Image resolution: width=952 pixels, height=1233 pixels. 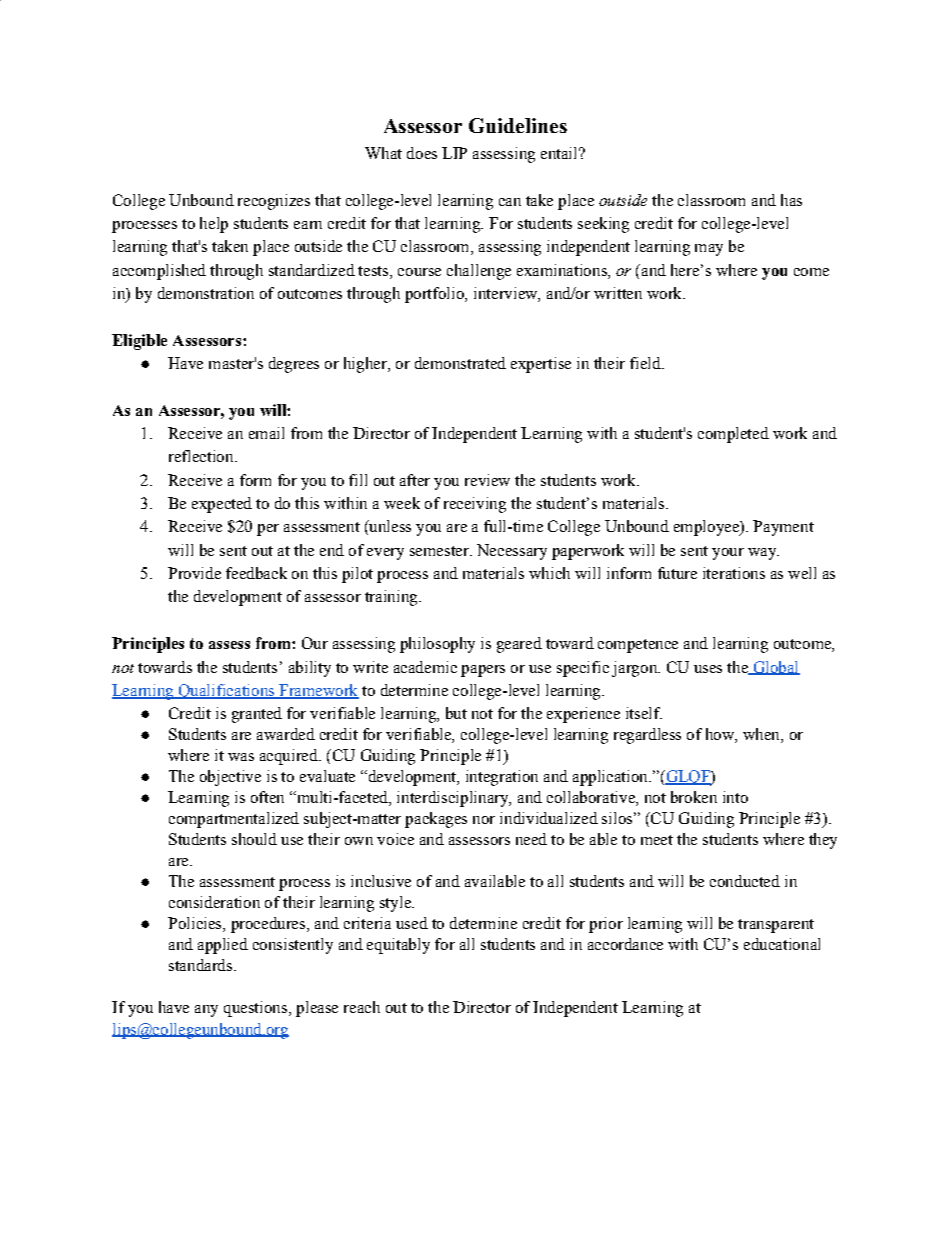 What do you see at coordinates (518, 125) in the page?
I see `Guidelines` at bounding box center [518, 125].
